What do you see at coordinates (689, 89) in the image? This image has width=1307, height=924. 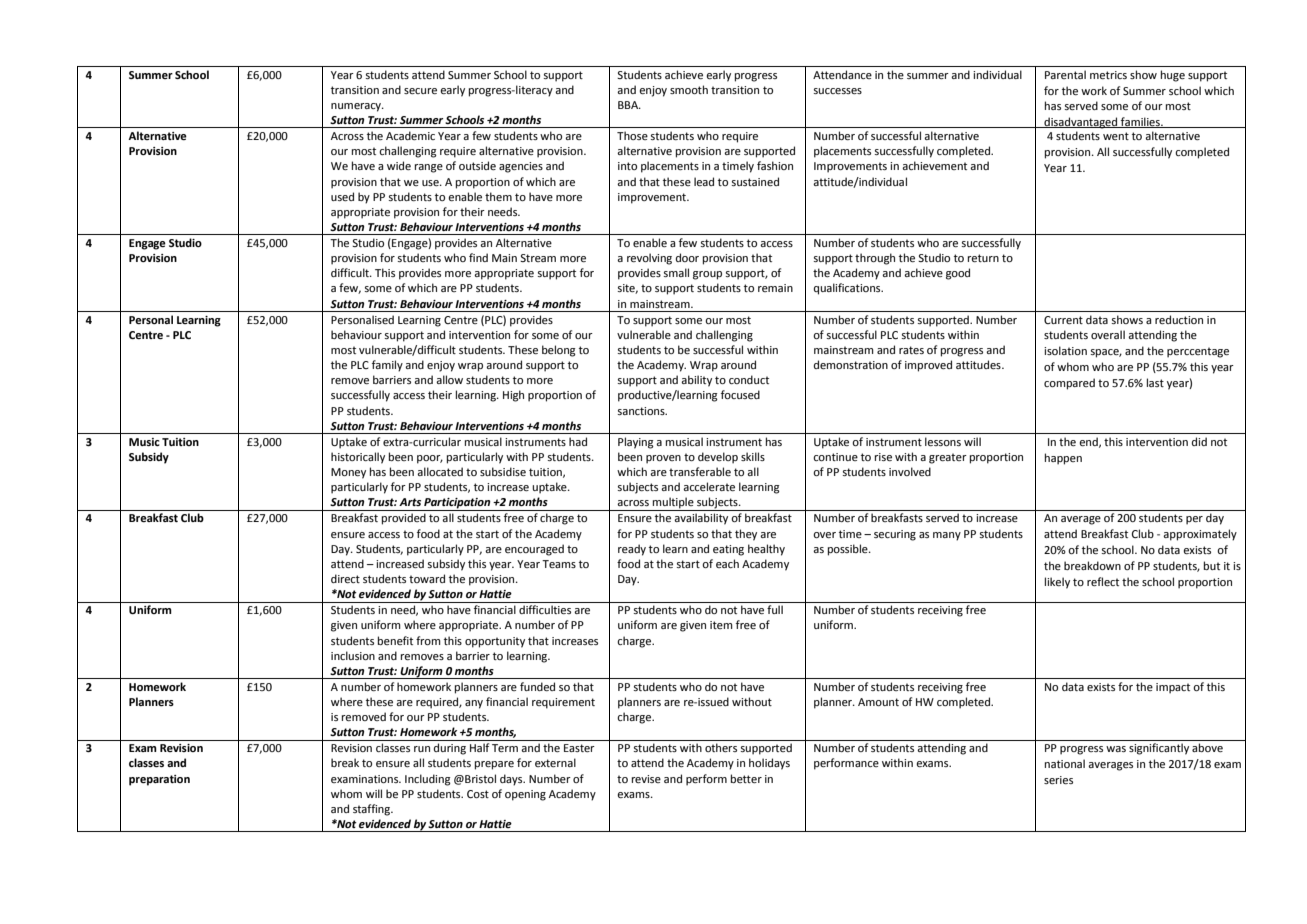 I see `smooth` at bounding box center [689, 89].
